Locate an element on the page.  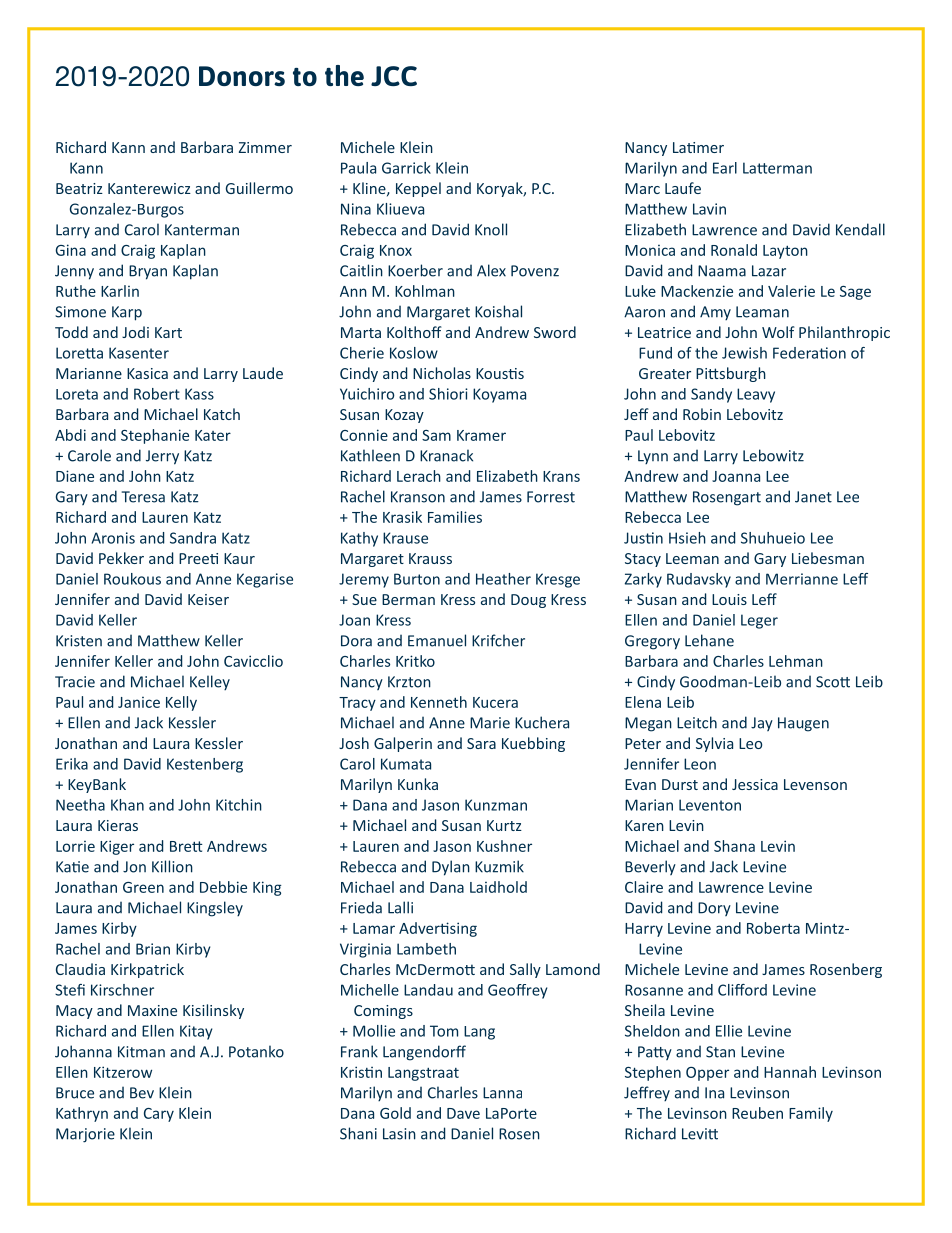
Jessica is located at coordinates (755, 784).
